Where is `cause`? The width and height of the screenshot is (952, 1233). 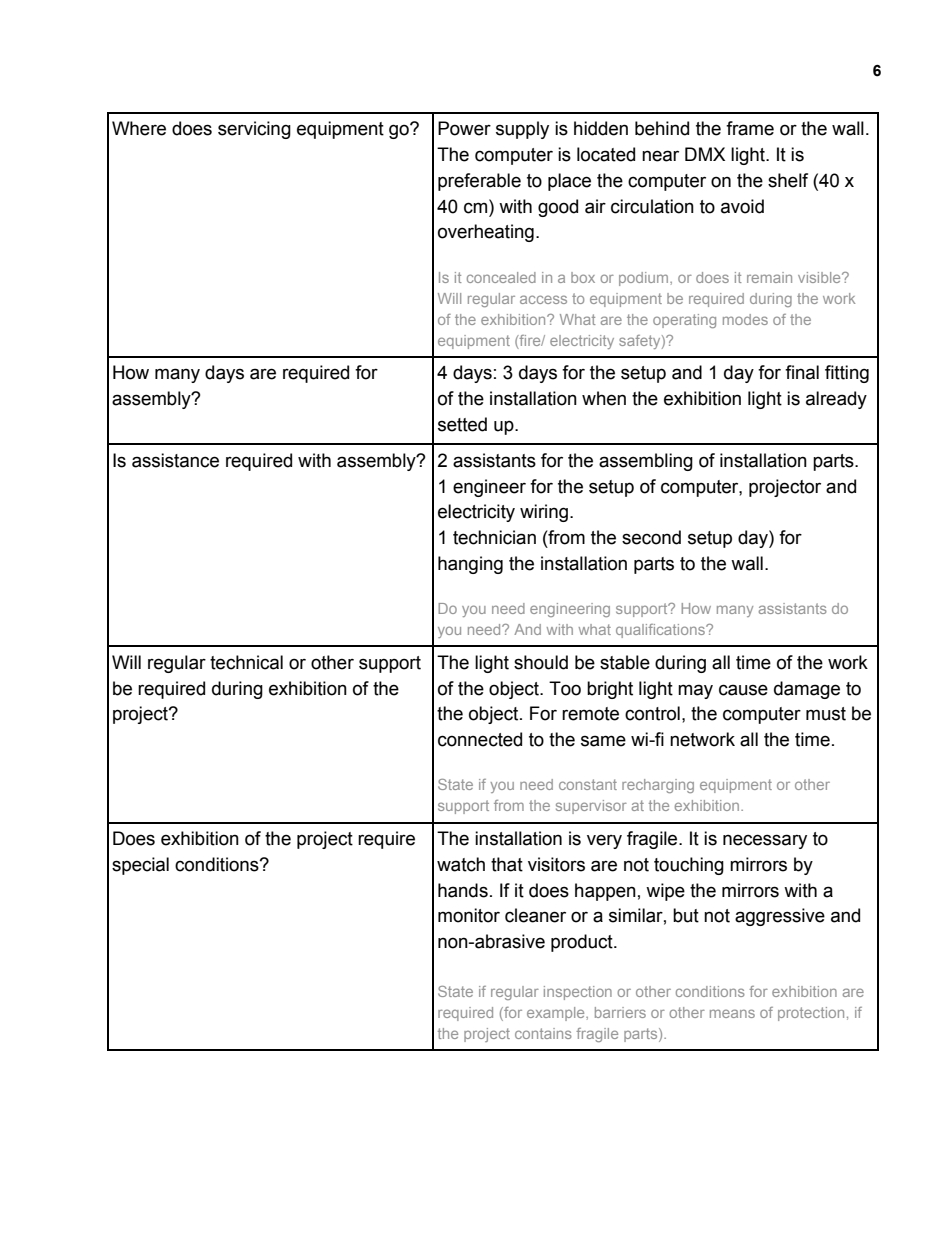 cause is located at coordinates (743, 690).
